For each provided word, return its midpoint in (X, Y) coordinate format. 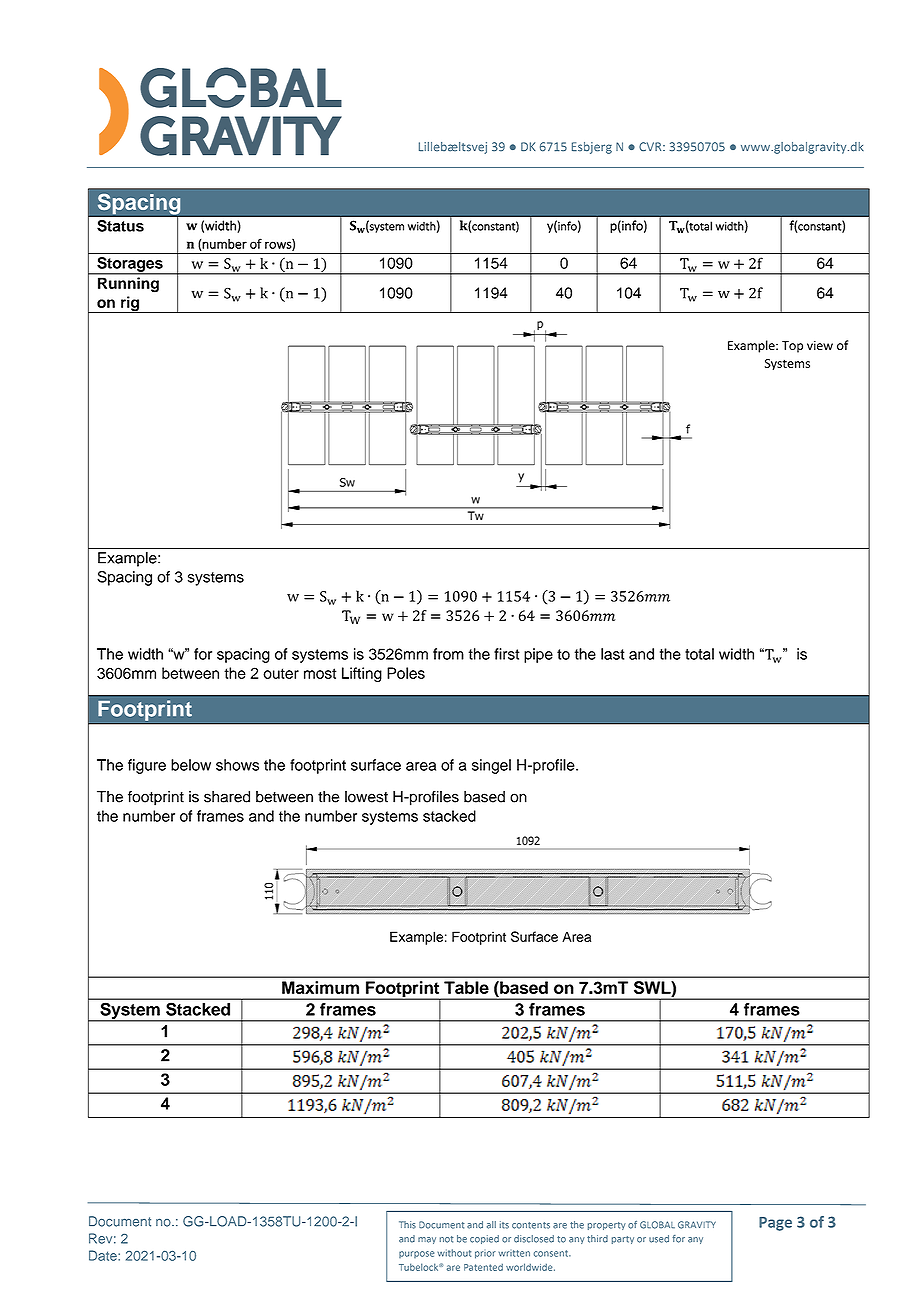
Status (120, 226)
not (447, 1239)
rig (130, 304)
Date (104, 1255)
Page (775, 1224)
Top (792, 347)
